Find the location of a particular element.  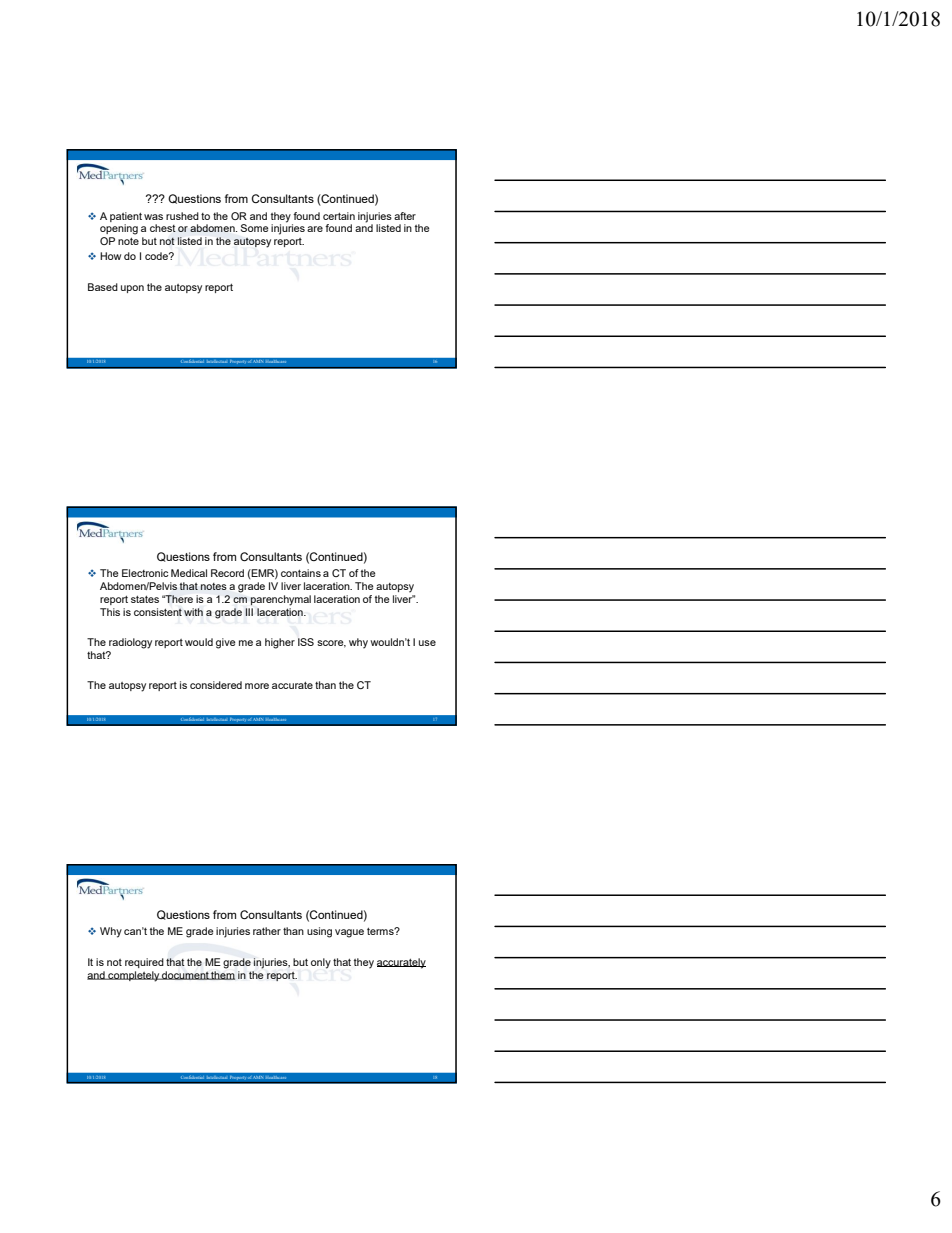

ISS is located at coordinates (306, 642).
